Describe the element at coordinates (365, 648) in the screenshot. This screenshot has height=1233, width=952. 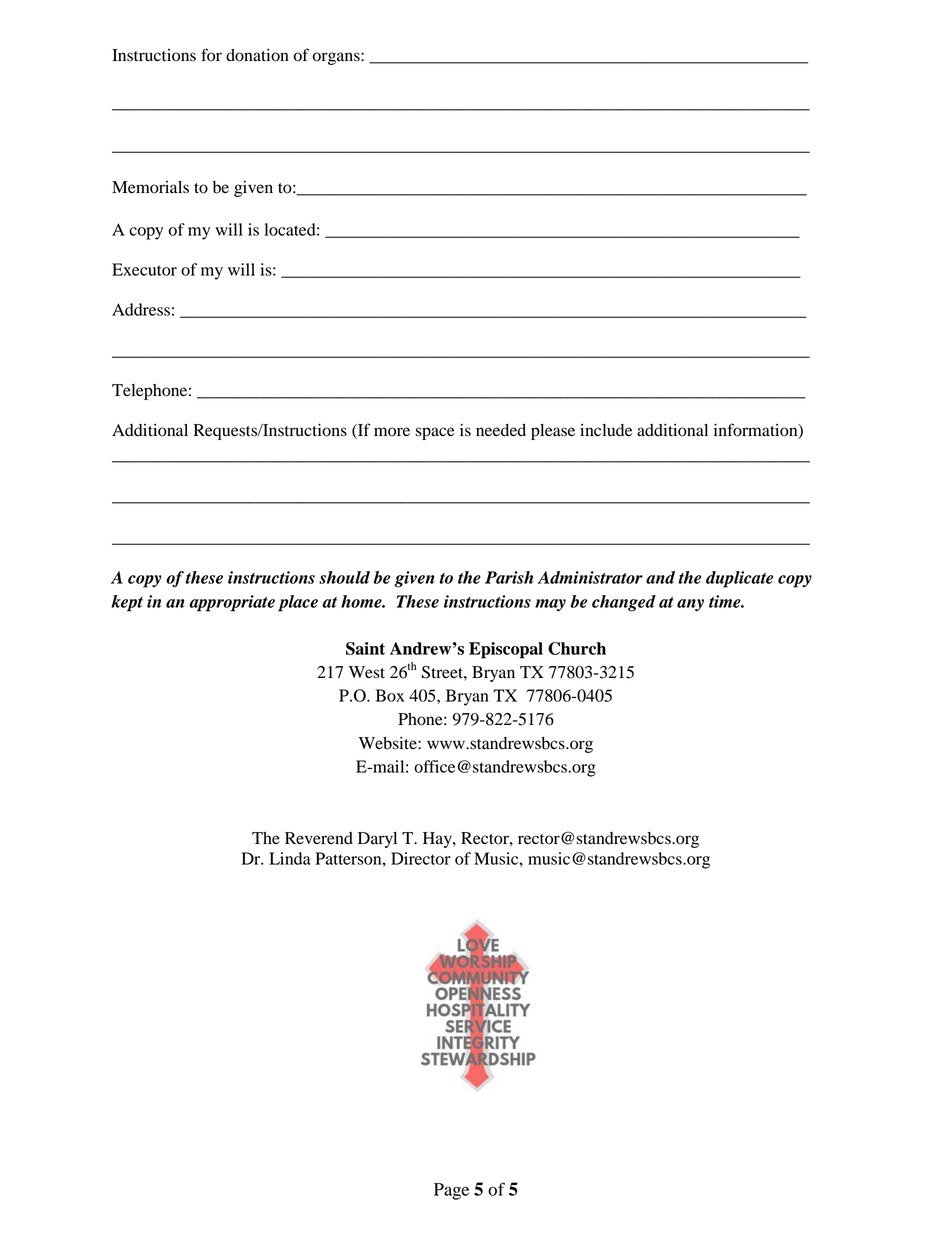
I see `Saint` at that location.
